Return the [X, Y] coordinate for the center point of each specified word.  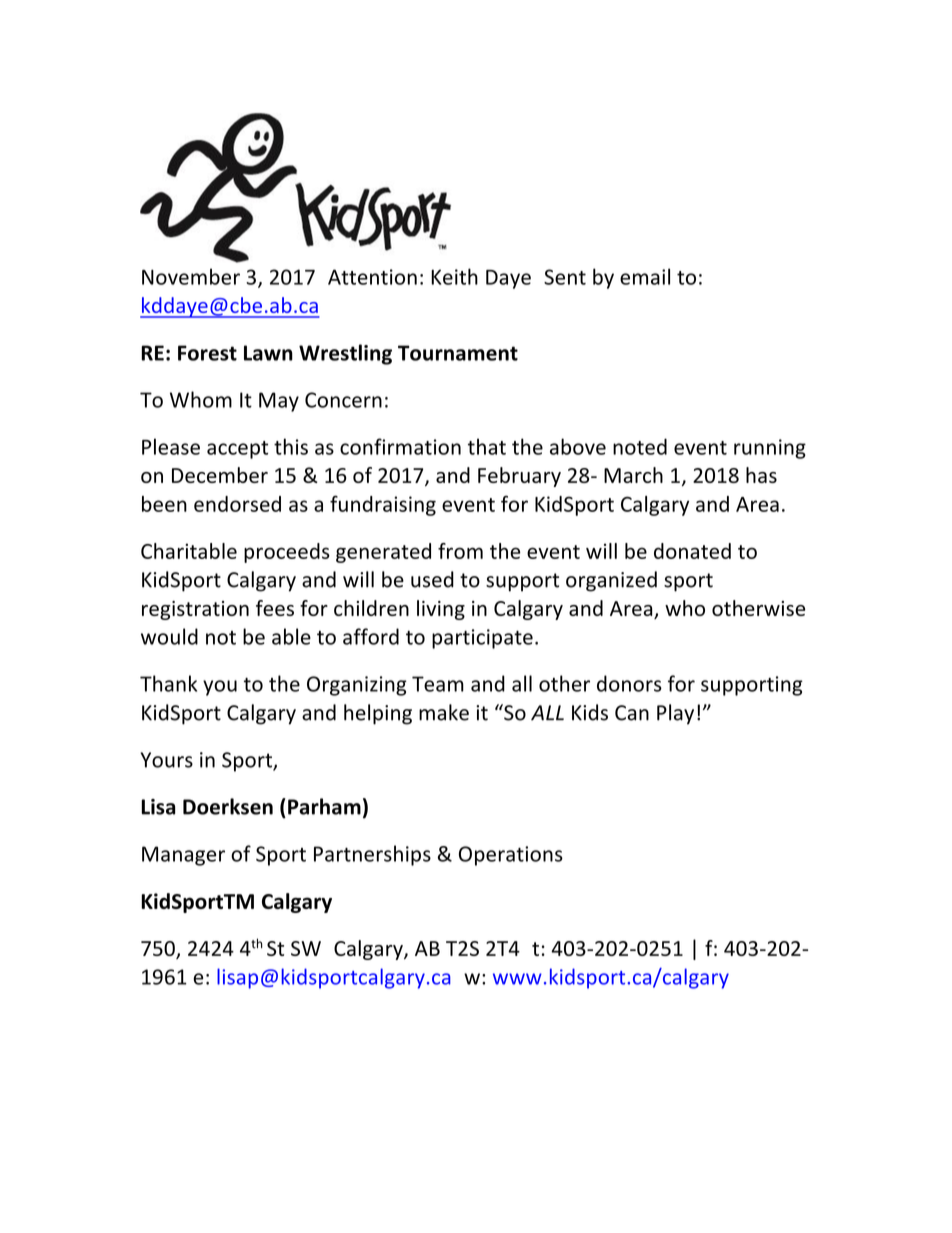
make [444, 712]
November [191, 276]
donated [692, 551]
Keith [454, 276]
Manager [183, 856]
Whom [201, 399]
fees [275, 608]
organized [611, 581]
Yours [167, 760]
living [441, 610]
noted [640, 446]
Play [675, 714]
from [460, 551]
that [487, 446]
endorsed [237, 504]
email [645, 276]
